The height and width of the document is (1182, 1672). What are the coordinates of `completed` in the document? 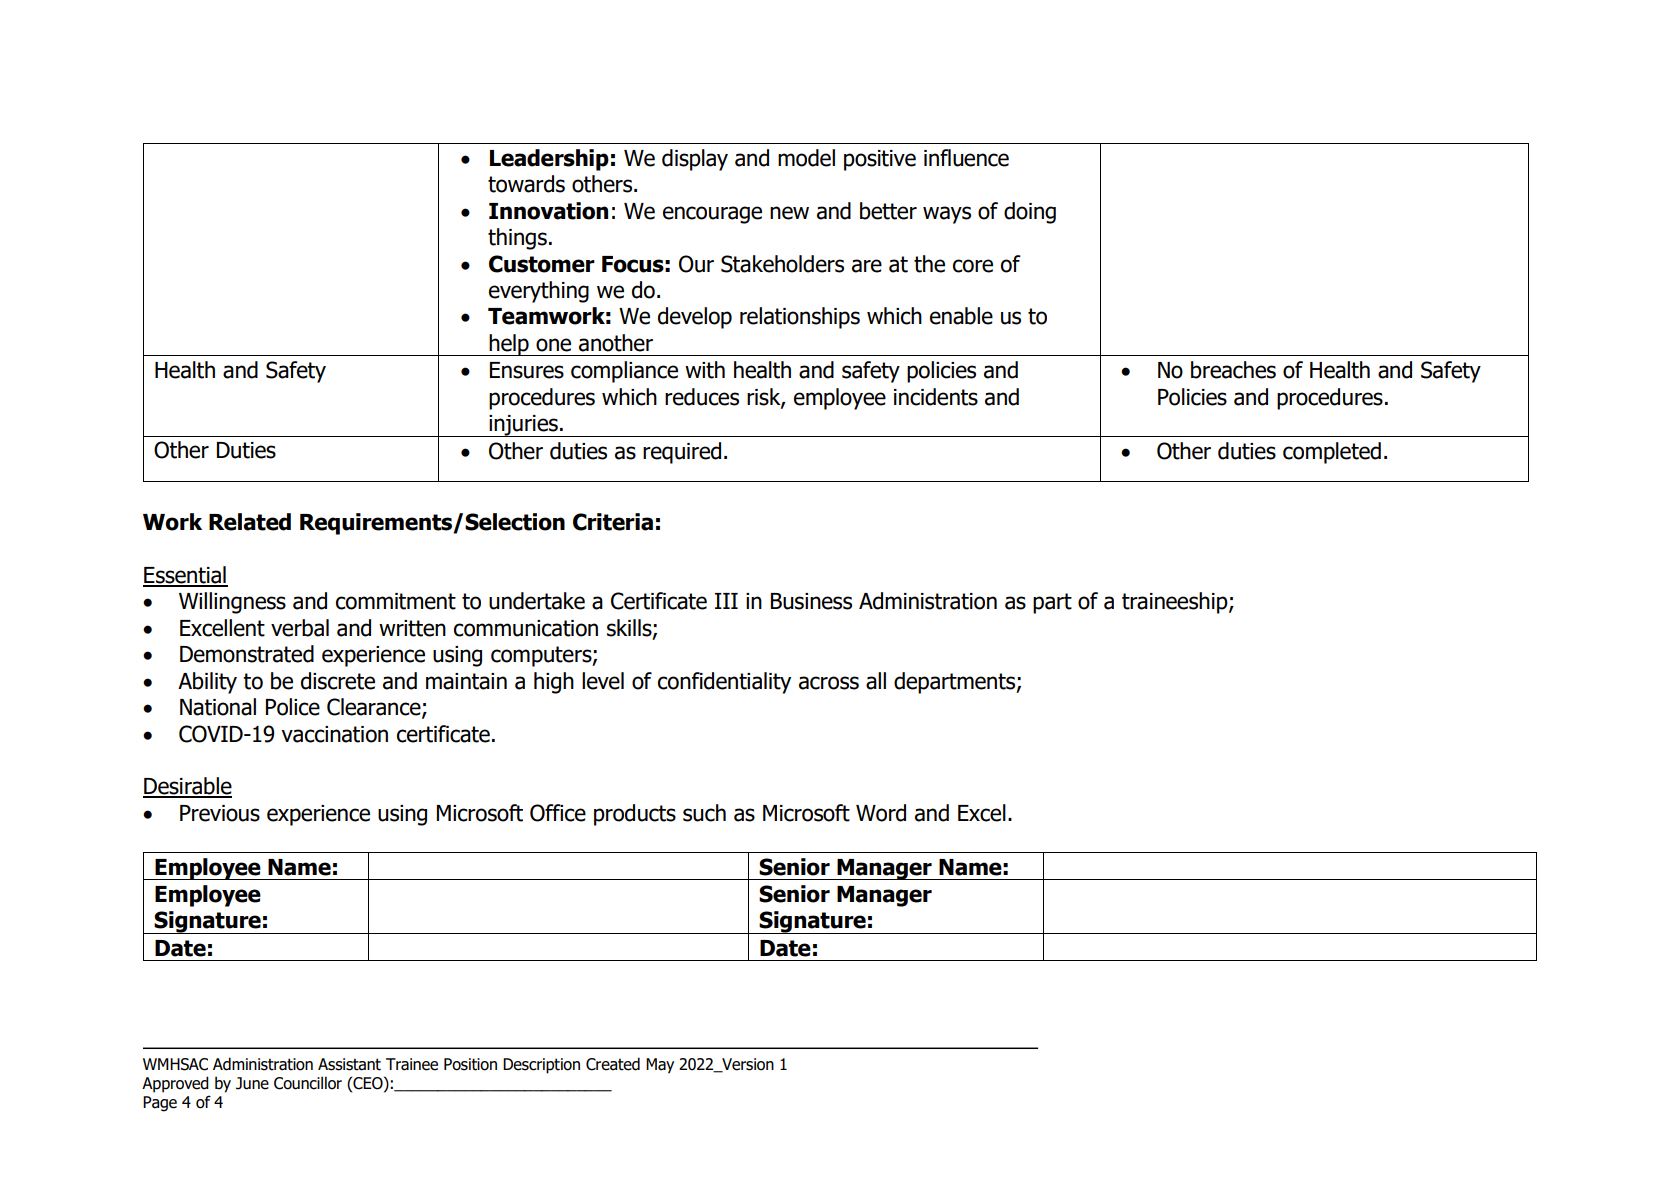 It's located at (1332, 453).
